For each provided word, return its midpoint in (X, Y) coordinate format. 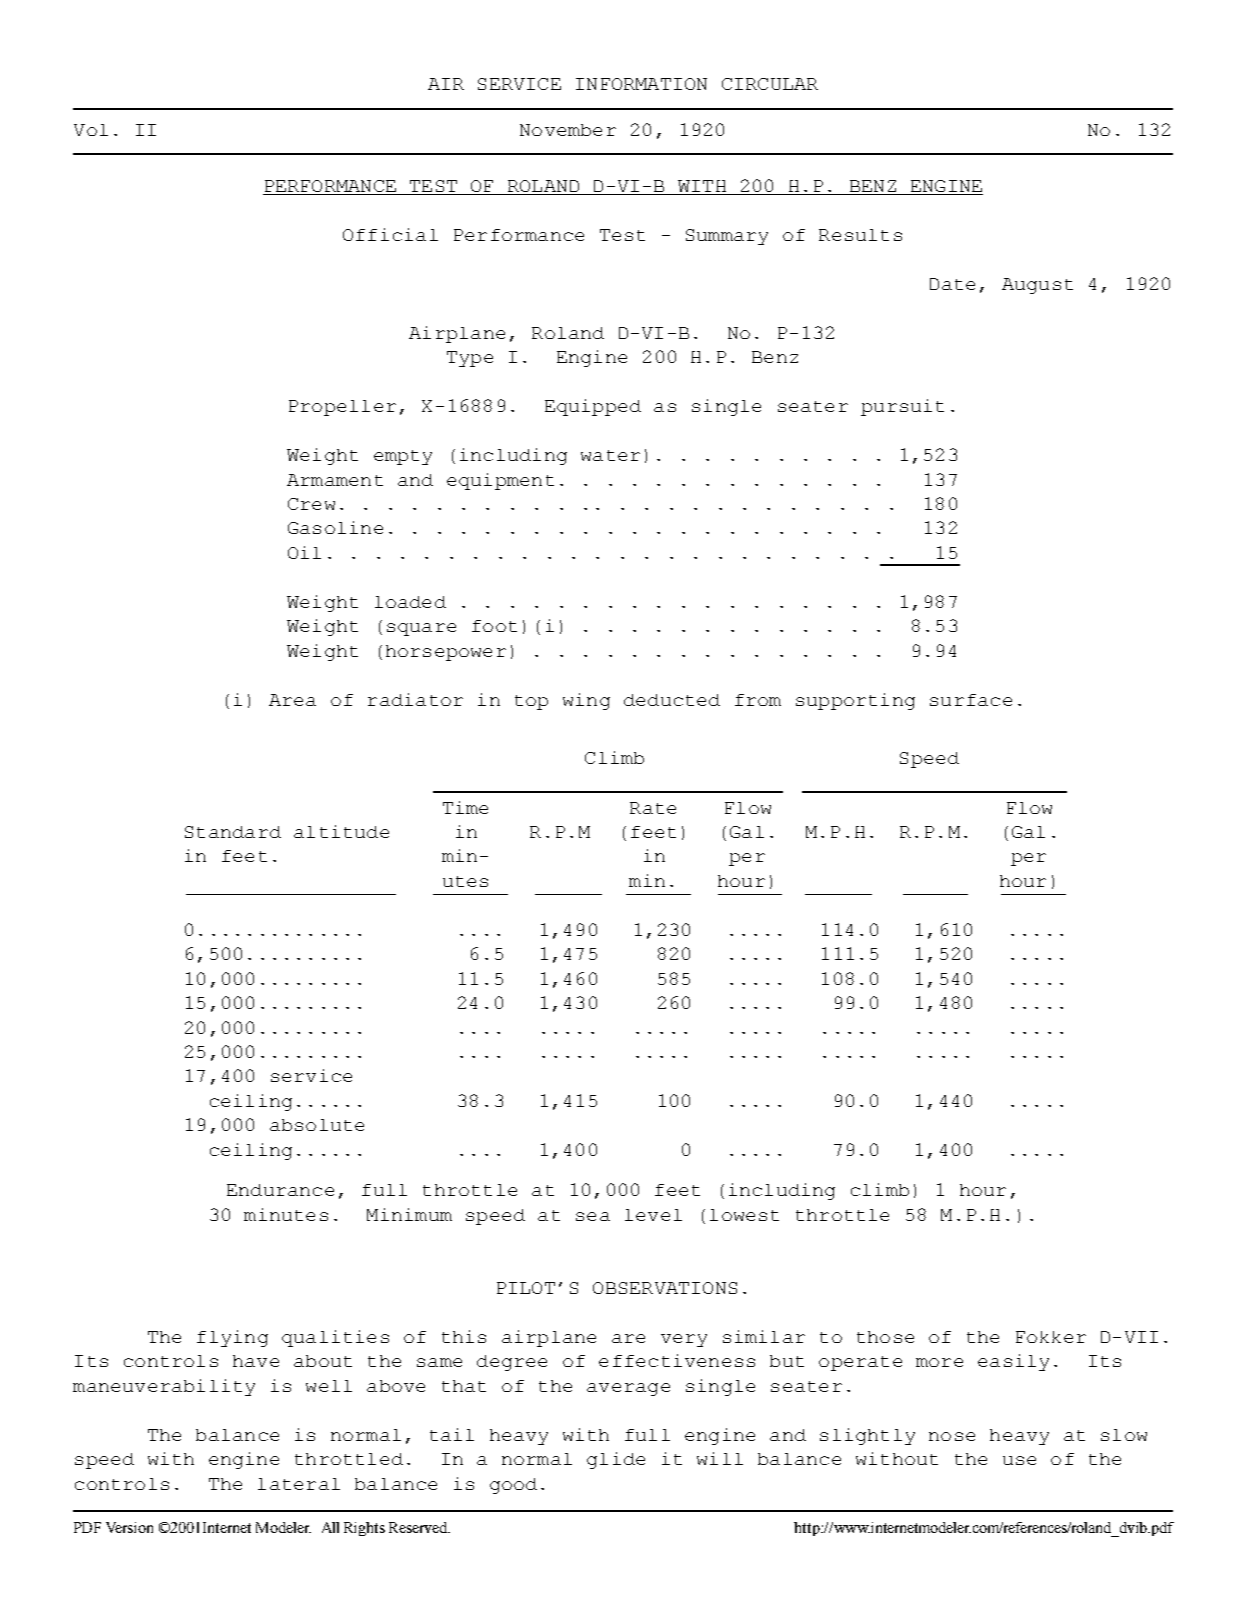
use (1019, 1460)
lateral (299, 1484)
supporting (855, 701)
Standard (233, 832)
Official (390, 234)
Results (860, 235)
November (568, 130)
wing (586, 701)
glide (616, 1460)
